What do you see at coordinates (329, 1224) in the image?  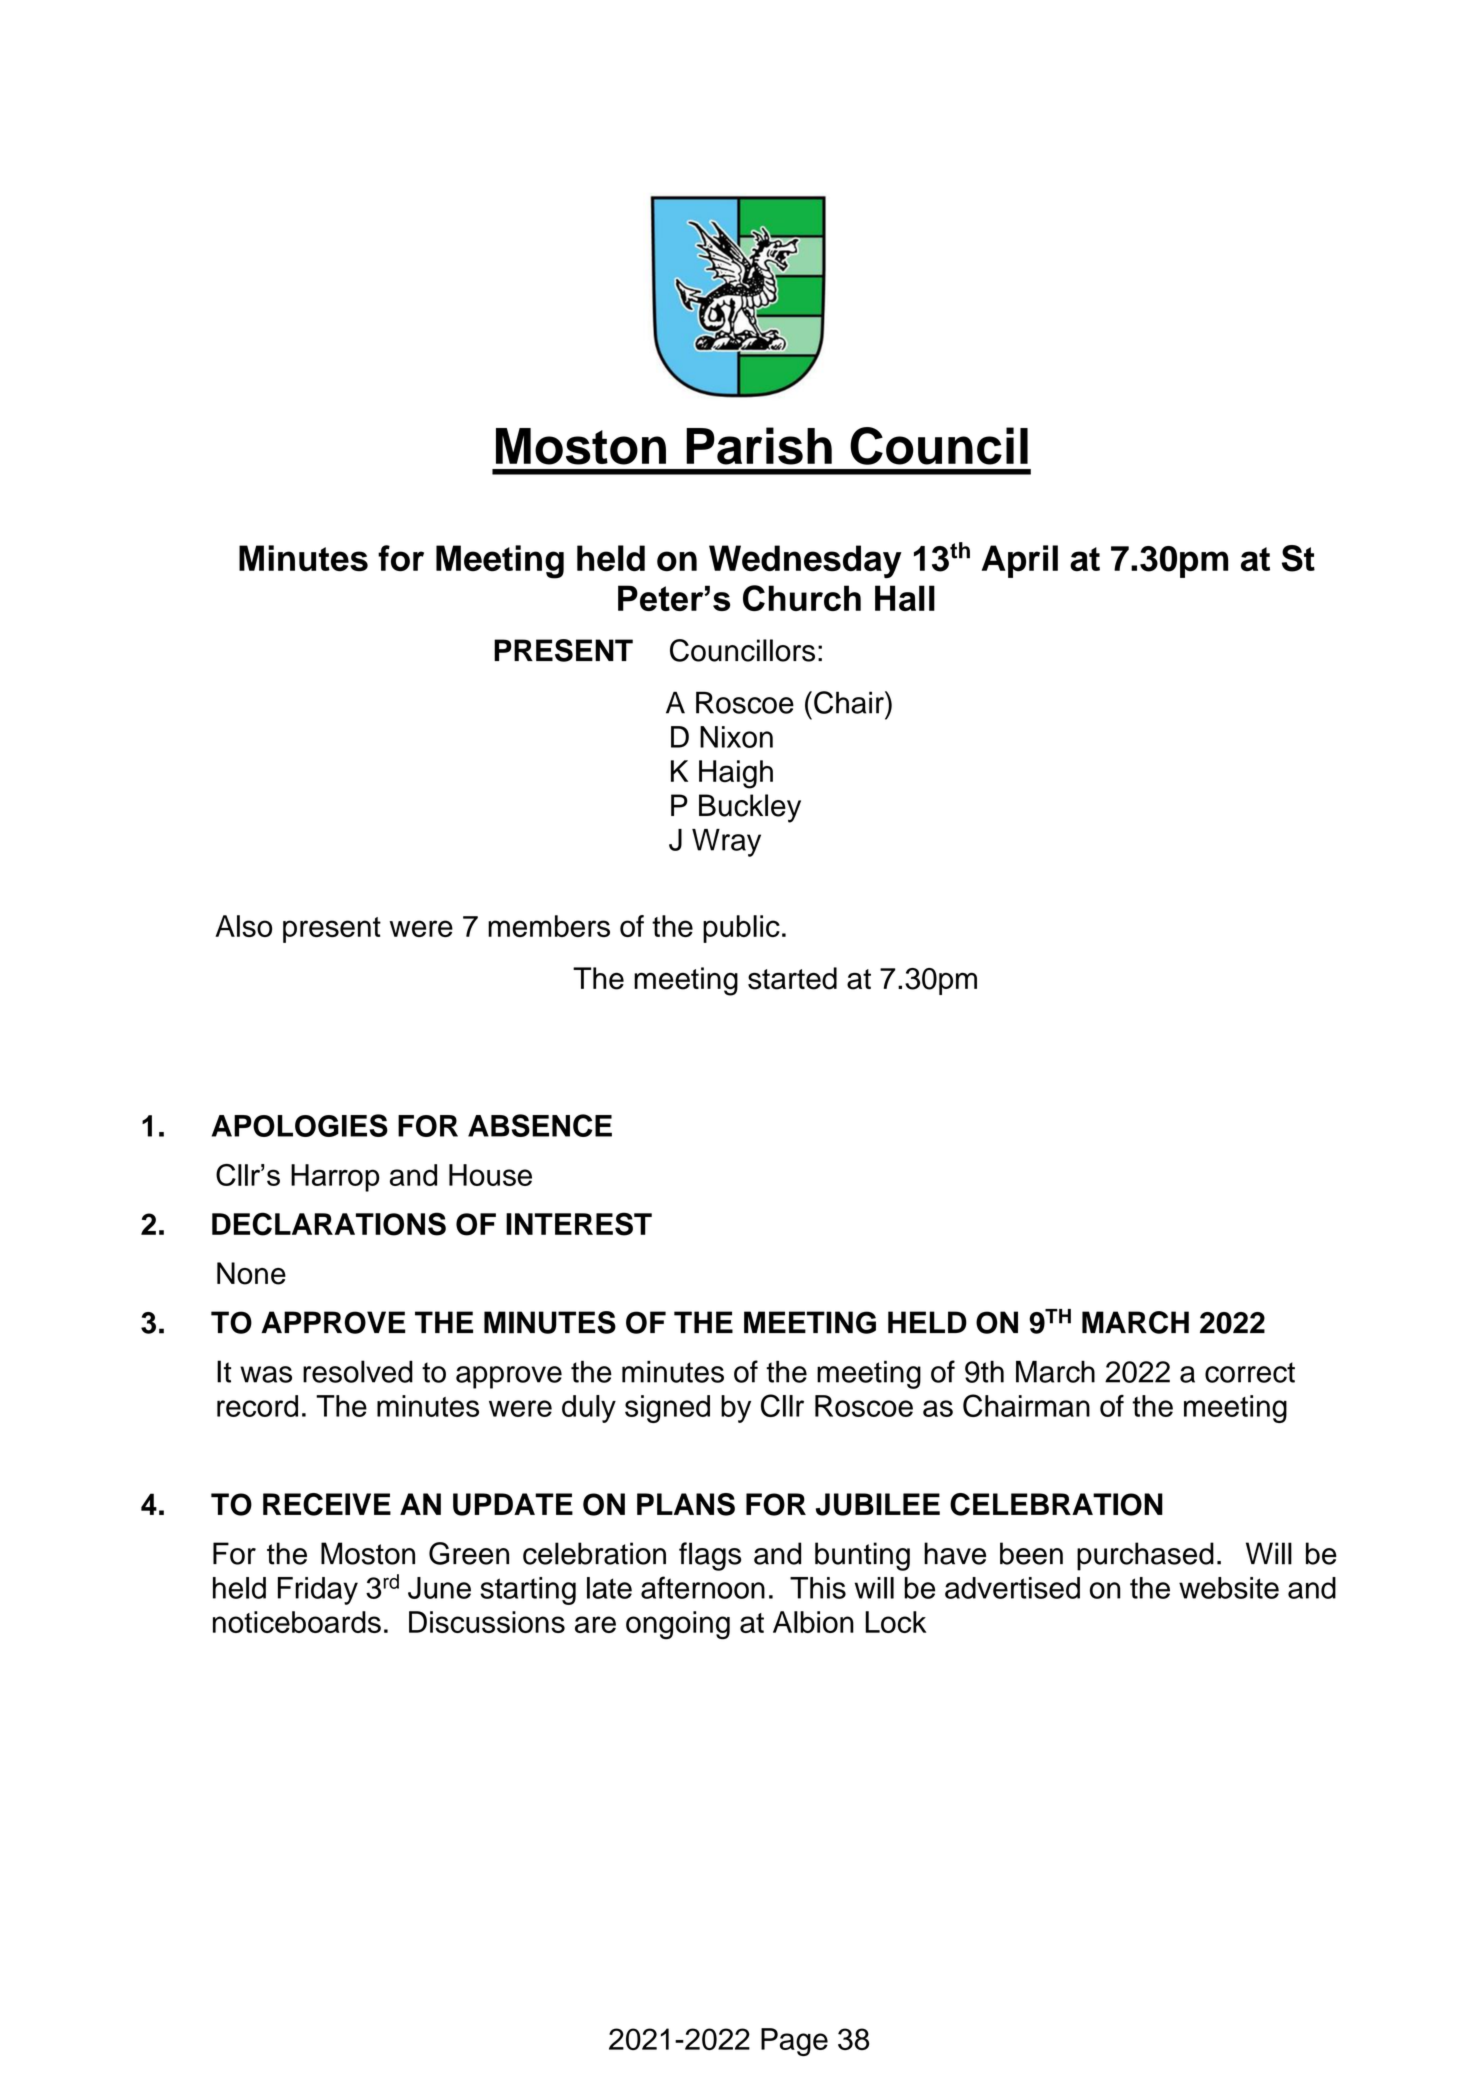 I see `DECLARATIONS` at bounding box center [329, 1224].
